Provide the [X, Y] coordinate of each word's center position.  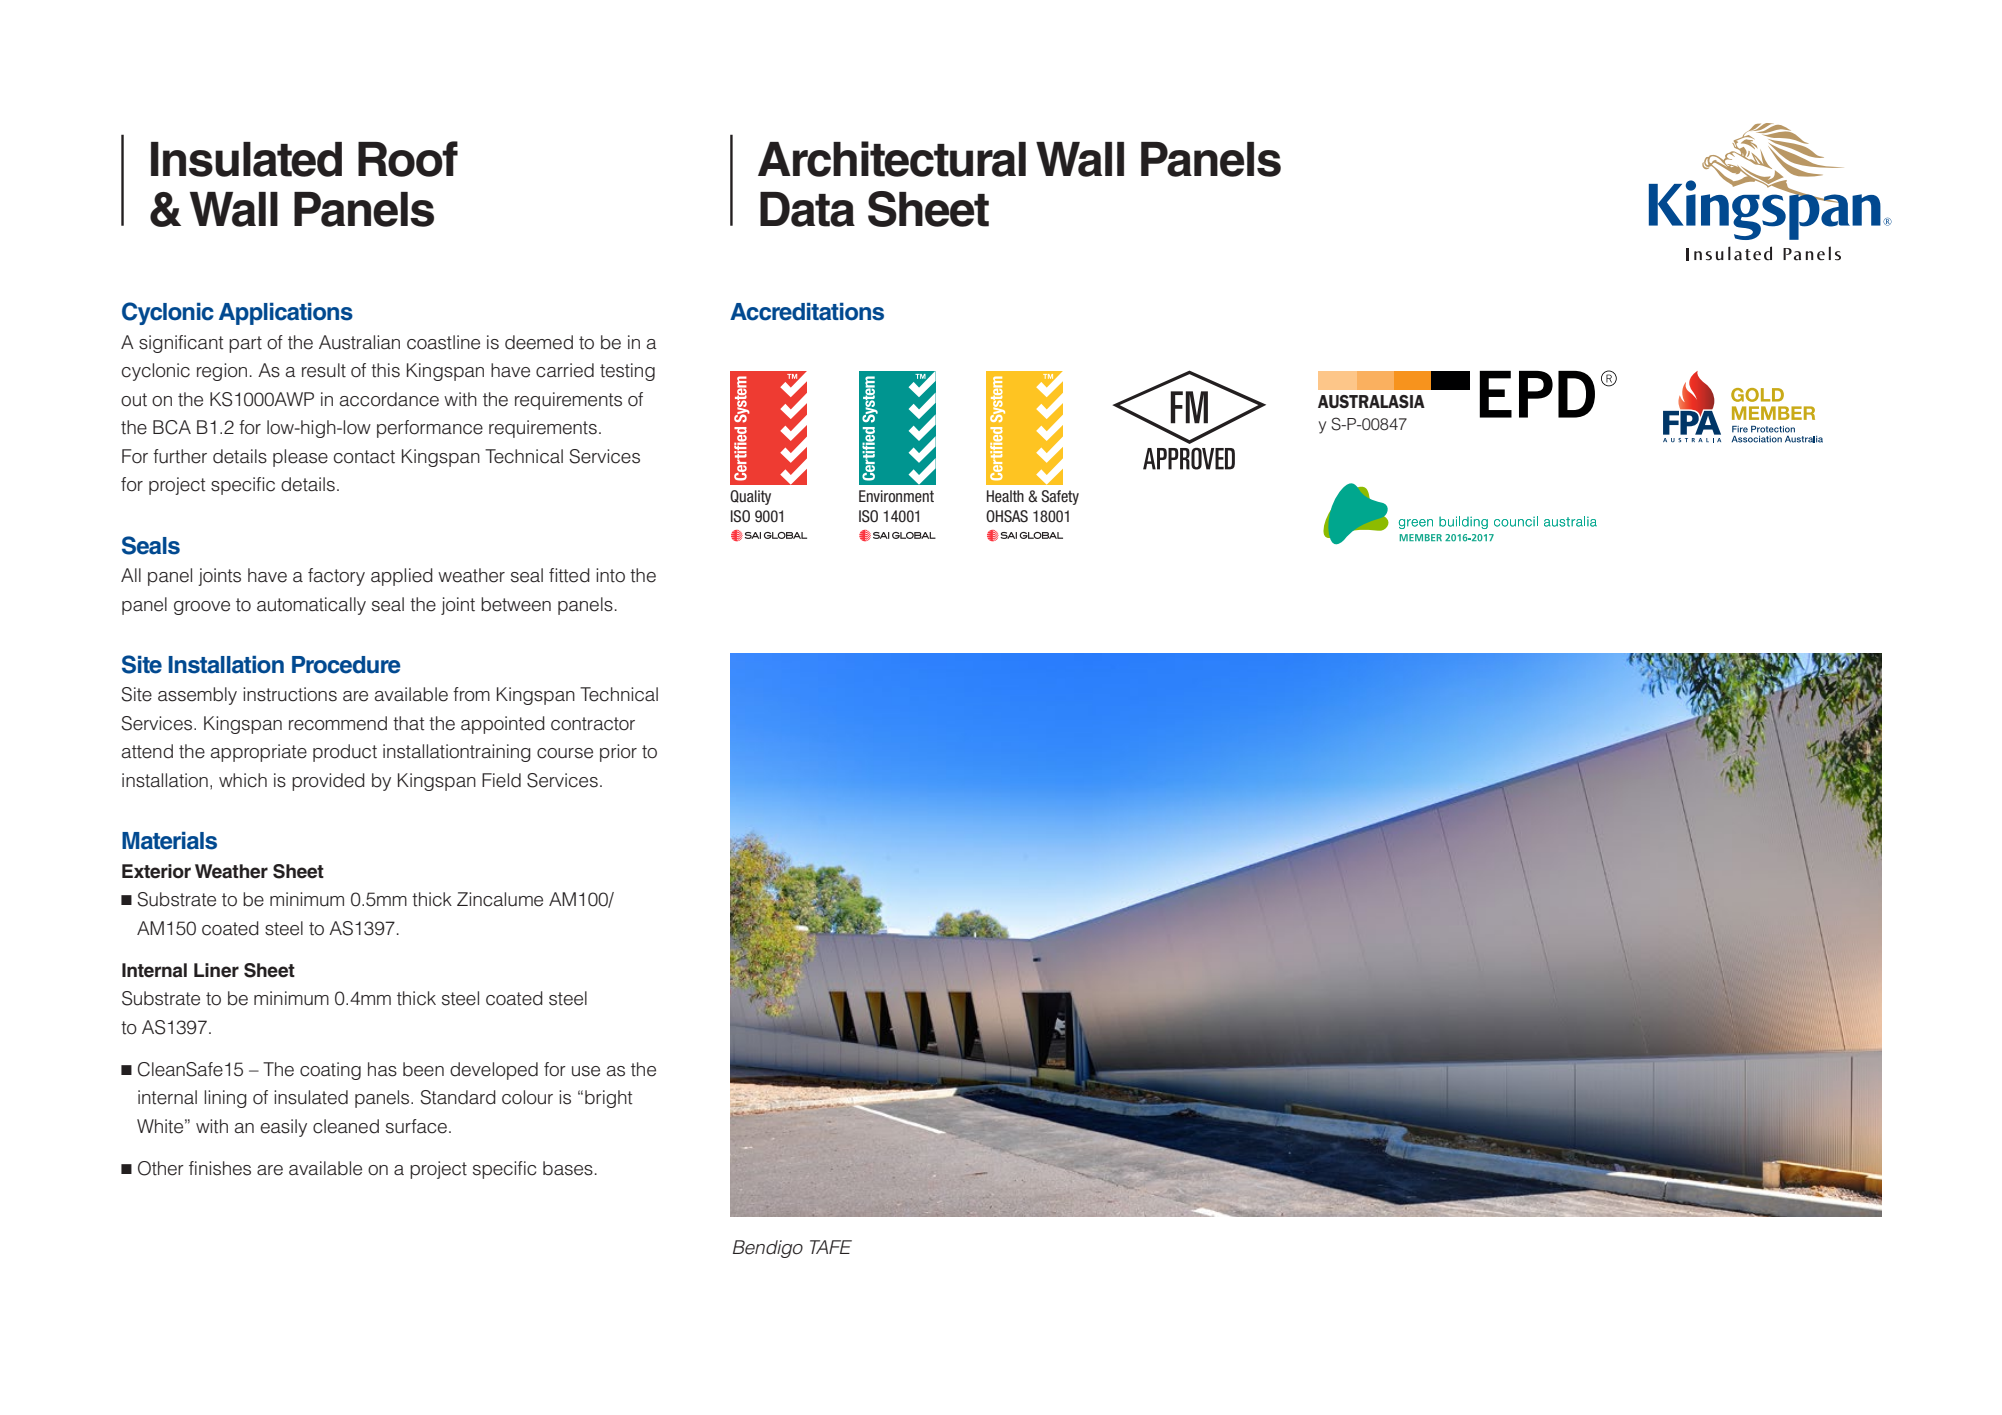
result [324, 370]
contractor [593, 724]
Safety [1060, 497]
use [586, 1071]
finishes [220, 1168]
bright [609, 1099]
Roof [408, 159]
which [243, 780]
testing [627, 372]
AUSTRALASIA [1371, 401]
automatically [311, 606]
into [610, 575]
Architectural [892, 159]
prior [618, 753]
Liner [216, 970]
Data [807, 209]
